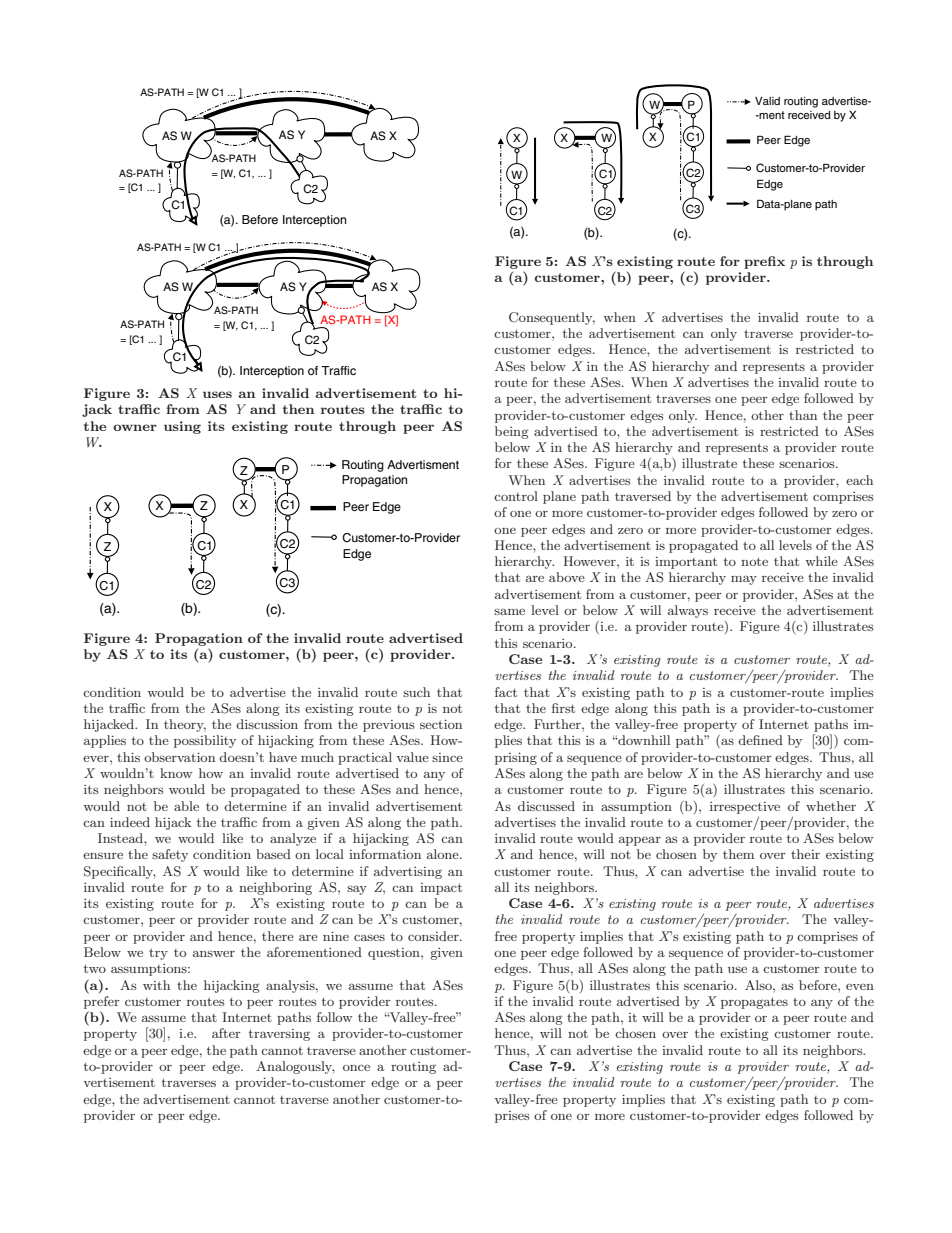 Image resolution: width=952 pixels, height=1233 pixels. What do you see at coordinates (226, 1033) in the screenshot?
I see `after` at bounding box center [226, 1033].
